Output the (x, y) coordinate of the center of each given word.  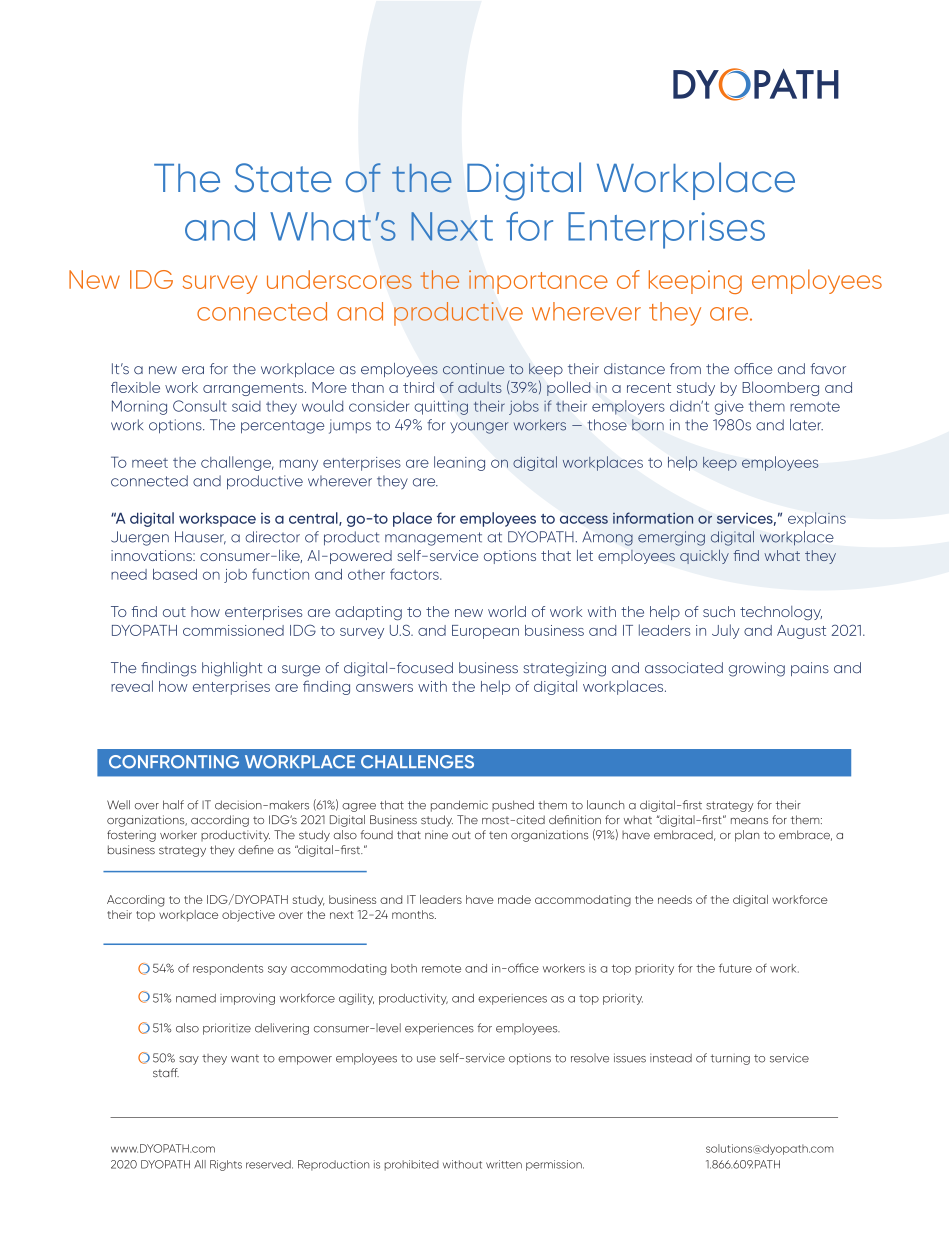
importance (538, 282)
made (514, 899)
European (485, 632)
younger (479, 428)
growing (757, 669)
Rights (226, 1165)
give (729, 408)
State (283, 178)
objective (248, 916)
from (685, 369)
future (735, 968)
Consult (200, 406)
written (504, 1164)
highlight (232, 669)
